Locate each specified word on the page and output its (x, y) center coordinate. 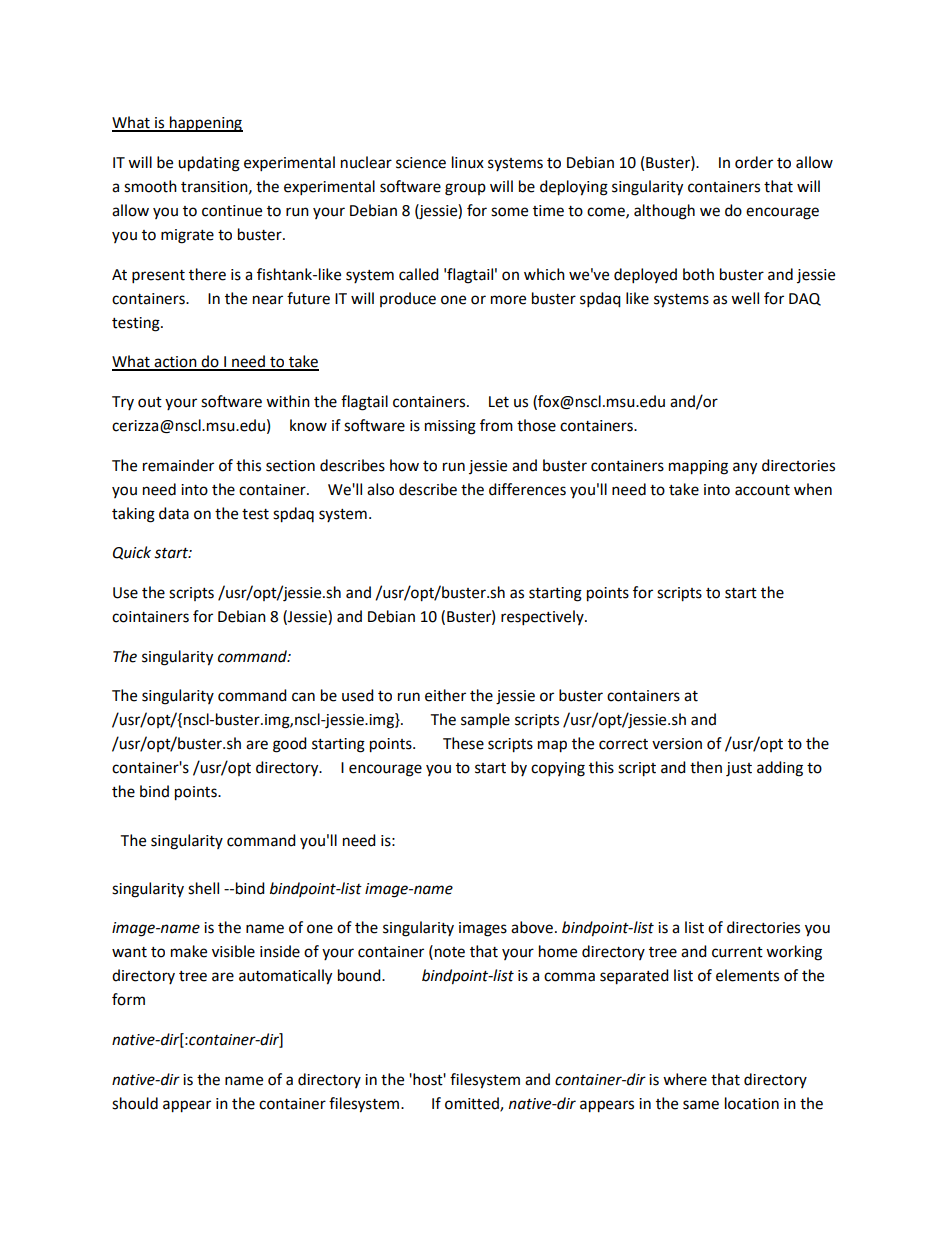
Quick (132, 553)
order (754, 162)
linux (468, 162)
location (752, 1103)
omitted (473, 1104)
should (135, 1103)
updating (209, 164)
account (762, 490)
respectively (543, 618)
